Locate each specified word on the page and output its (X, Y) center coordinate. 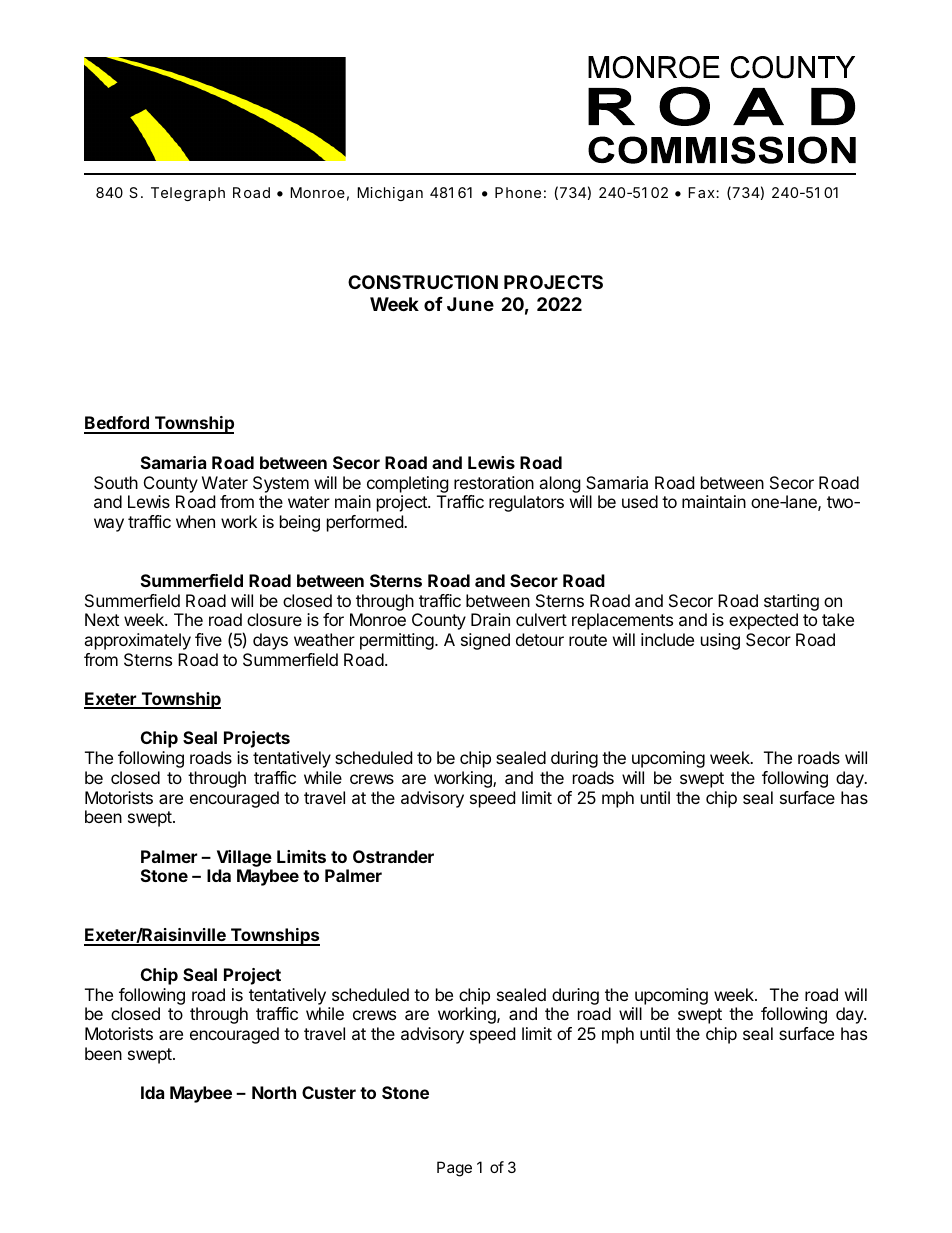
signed (485, 641)
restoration (494, 482)
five (208, 639)
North (274, 1092)
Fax (702, 192)
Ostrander (393, 856)
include (667, 639)
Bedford (117, 424)
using (720, 641)
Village (244, 858)
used (640, 501)
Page (454, 1169)
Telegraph (188, 194)
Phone (518, 192)
